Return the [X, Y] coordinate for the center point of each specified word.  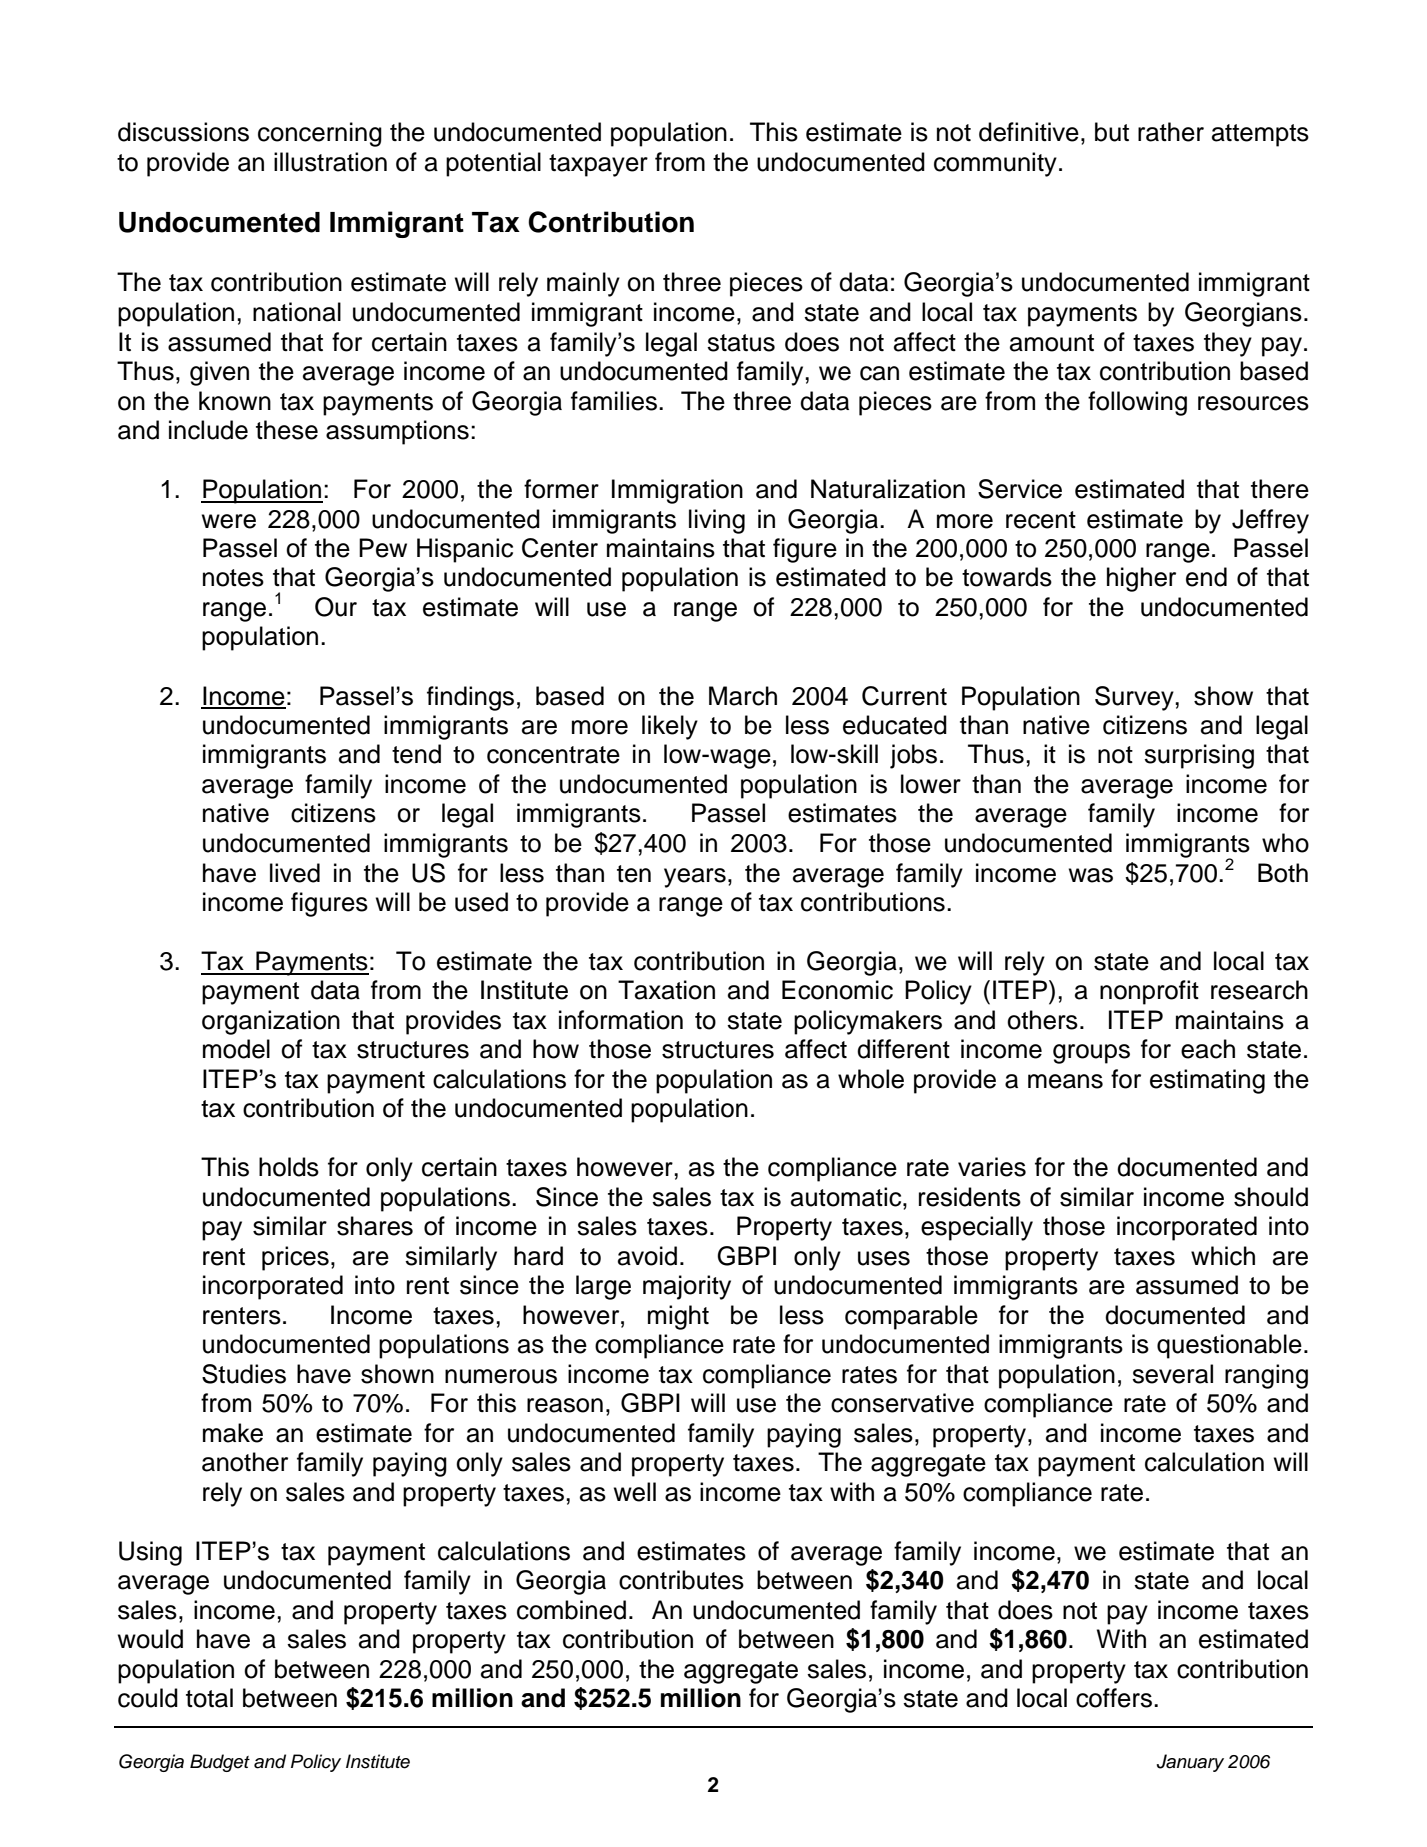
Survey [1135, 698]
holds [289, 1167]
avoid [647, 1256]
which [1223, 1256]
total [209, 1698]
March [743, 696]
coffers [1114, 1698]
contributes [681, 1580]
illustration [330, 162]
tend [416, 754]
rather [1171, 132]
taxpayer [598, 165]
